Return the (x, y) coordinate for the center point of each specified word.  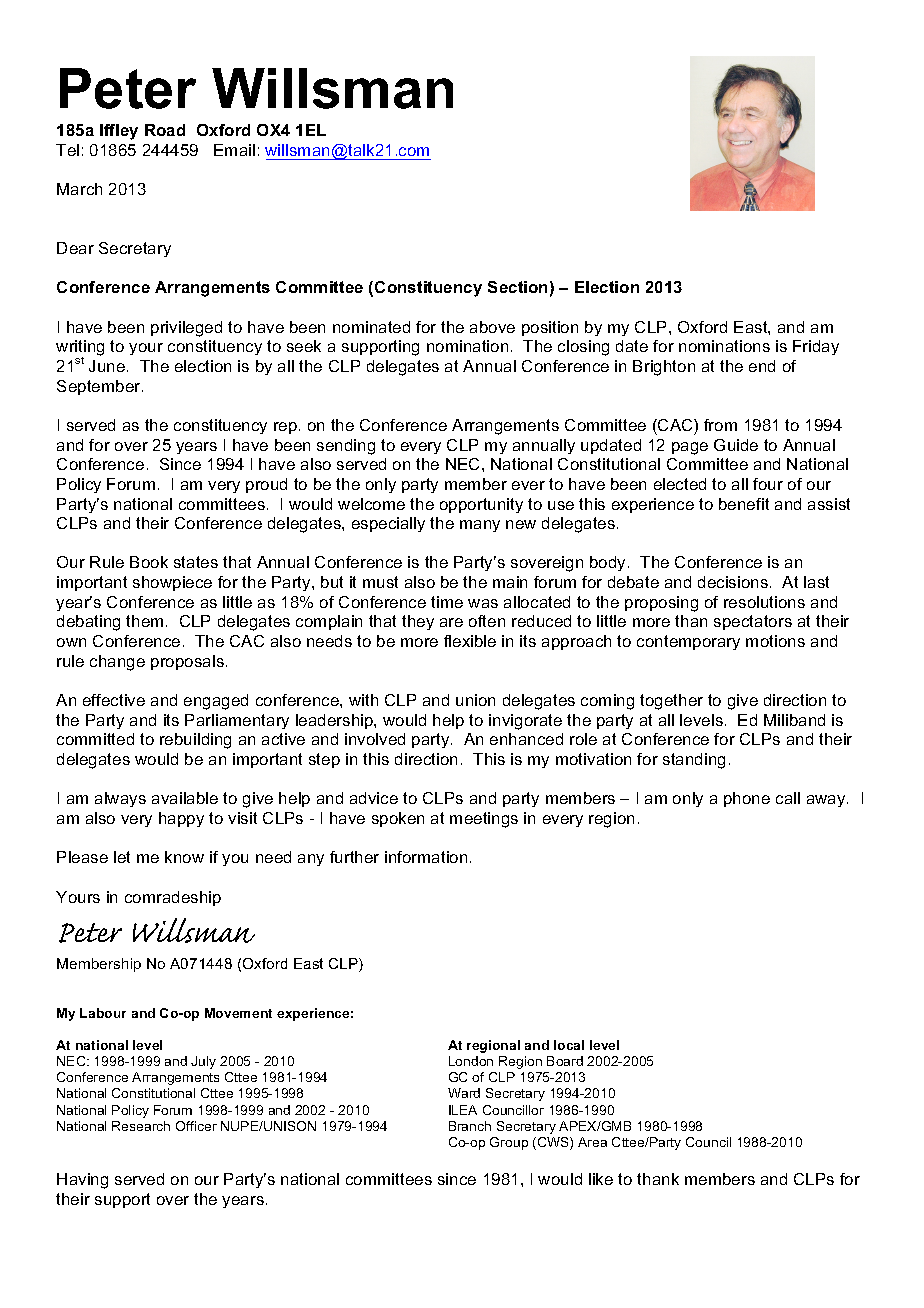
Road (165, 130)
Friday (816, 347)
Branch (470, 1126)
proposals (187, 662)
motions (775, 641)
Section (517, 287)
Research (141, 1126)
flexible (470, 641)
